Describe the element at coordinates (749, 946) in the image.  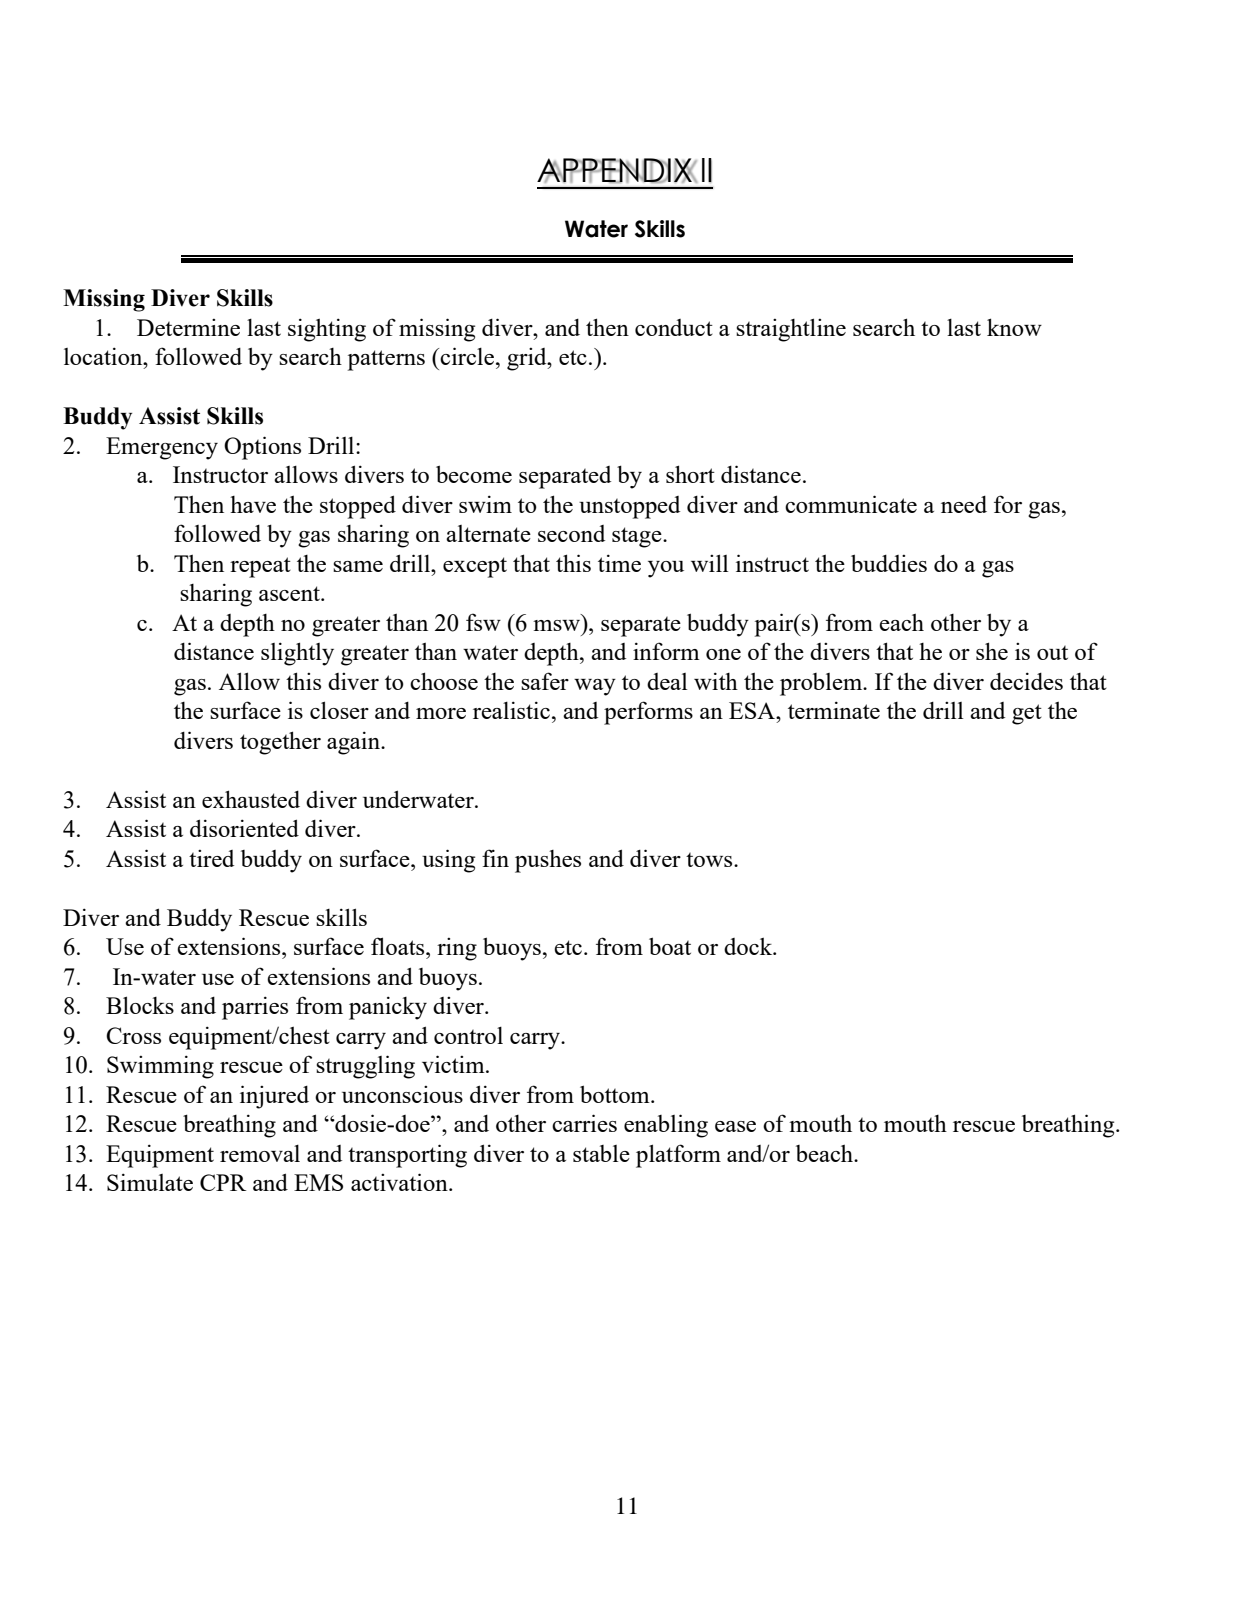
I see `dock` at that location.
